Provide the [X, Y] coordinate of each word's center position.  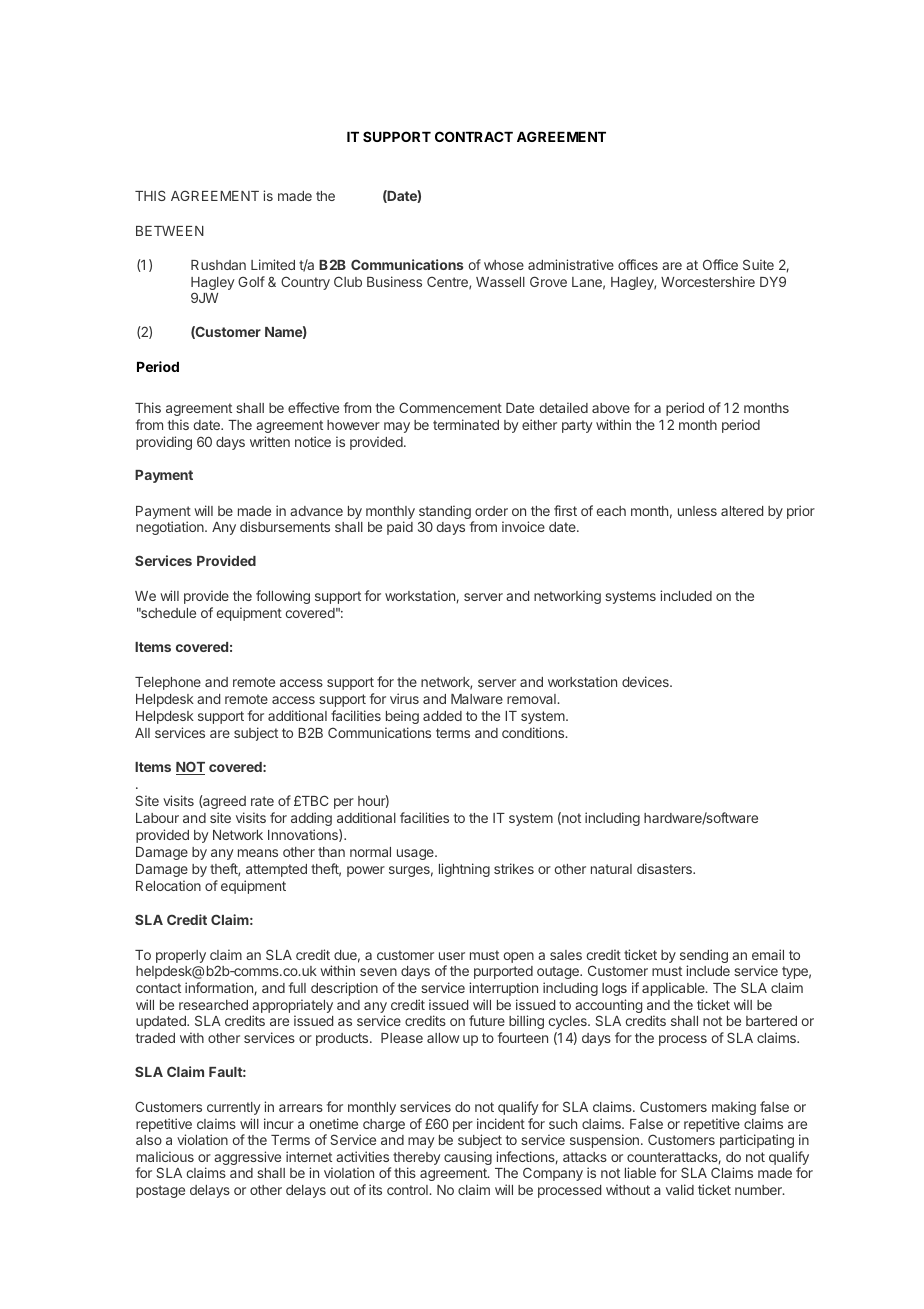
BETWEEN [170, 231]
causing [468, 1158]
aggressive [247, 1158]
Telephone [168, 683]
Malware [477, 699]
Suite [758, 264]
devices [646, 681]
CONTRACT [474, 136]
